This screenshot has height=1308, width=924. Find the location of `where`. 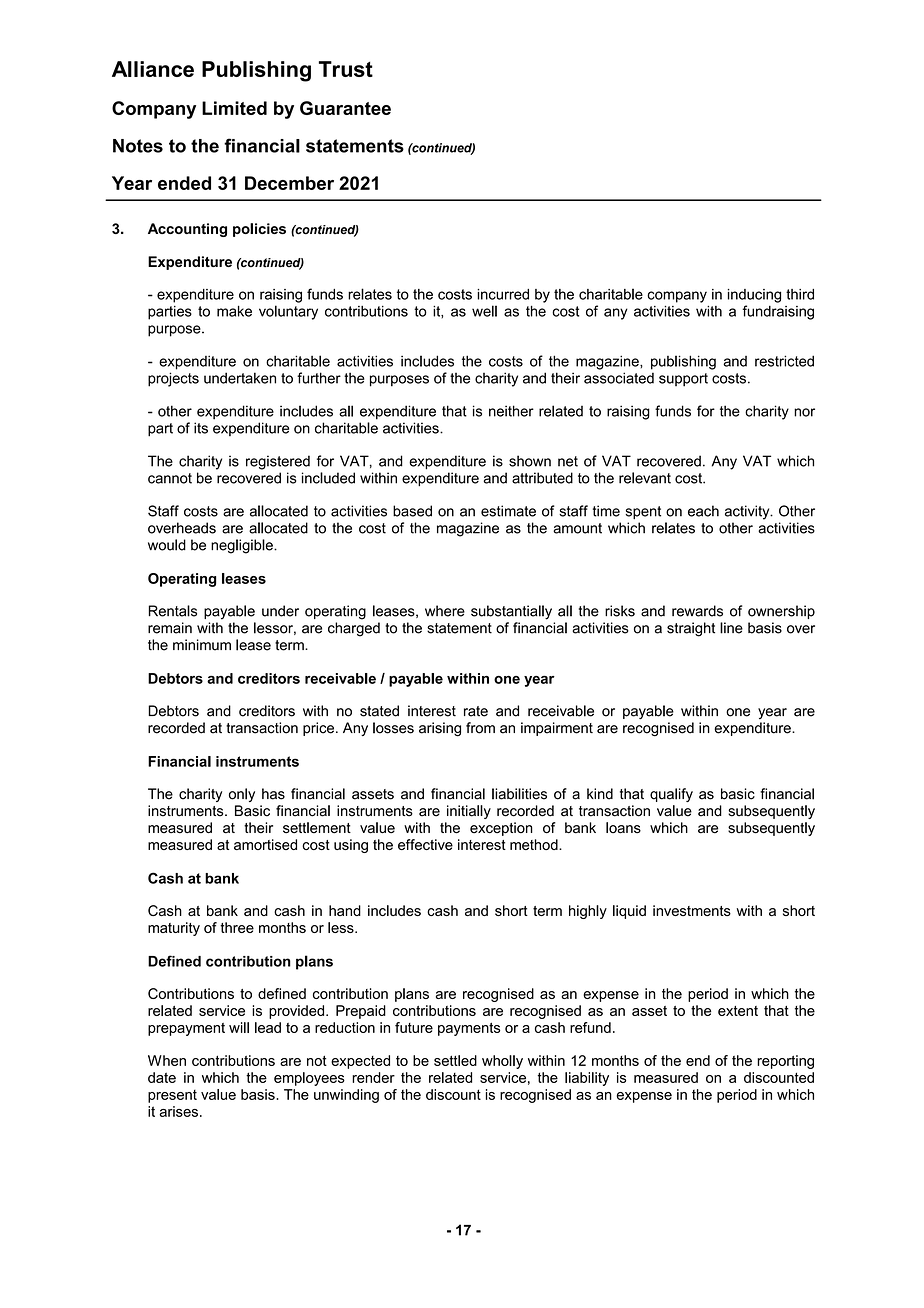

where is located at coordinates (445, 611).
